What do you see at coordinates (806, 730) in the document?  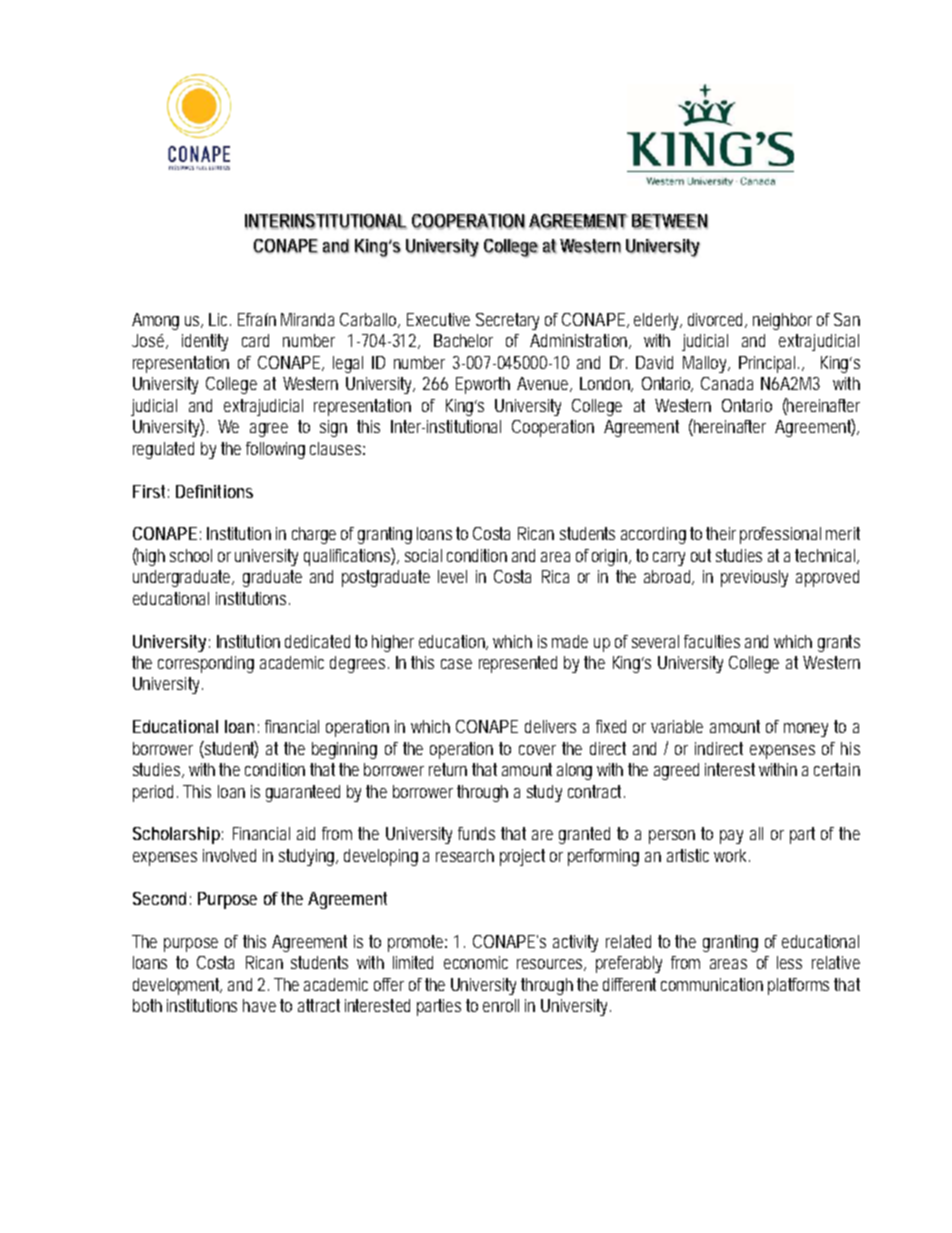 I see `money` at bounding box center [806, 730].
